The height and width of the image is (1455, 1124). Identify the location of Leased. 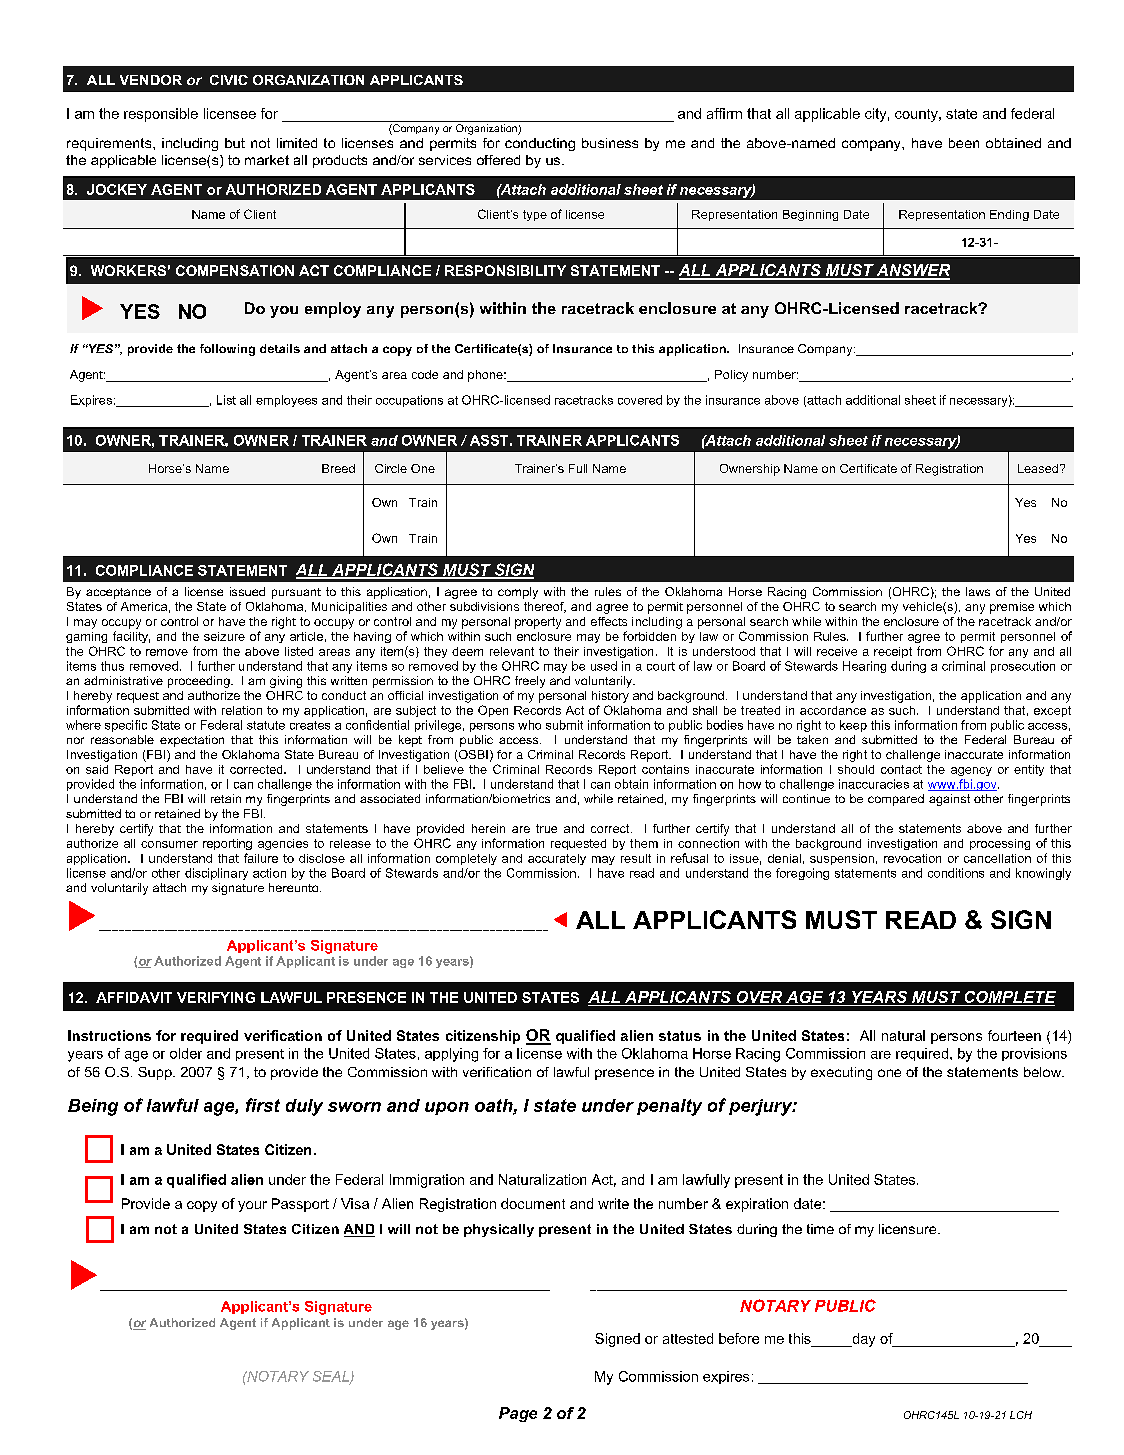
(1038, 468).
